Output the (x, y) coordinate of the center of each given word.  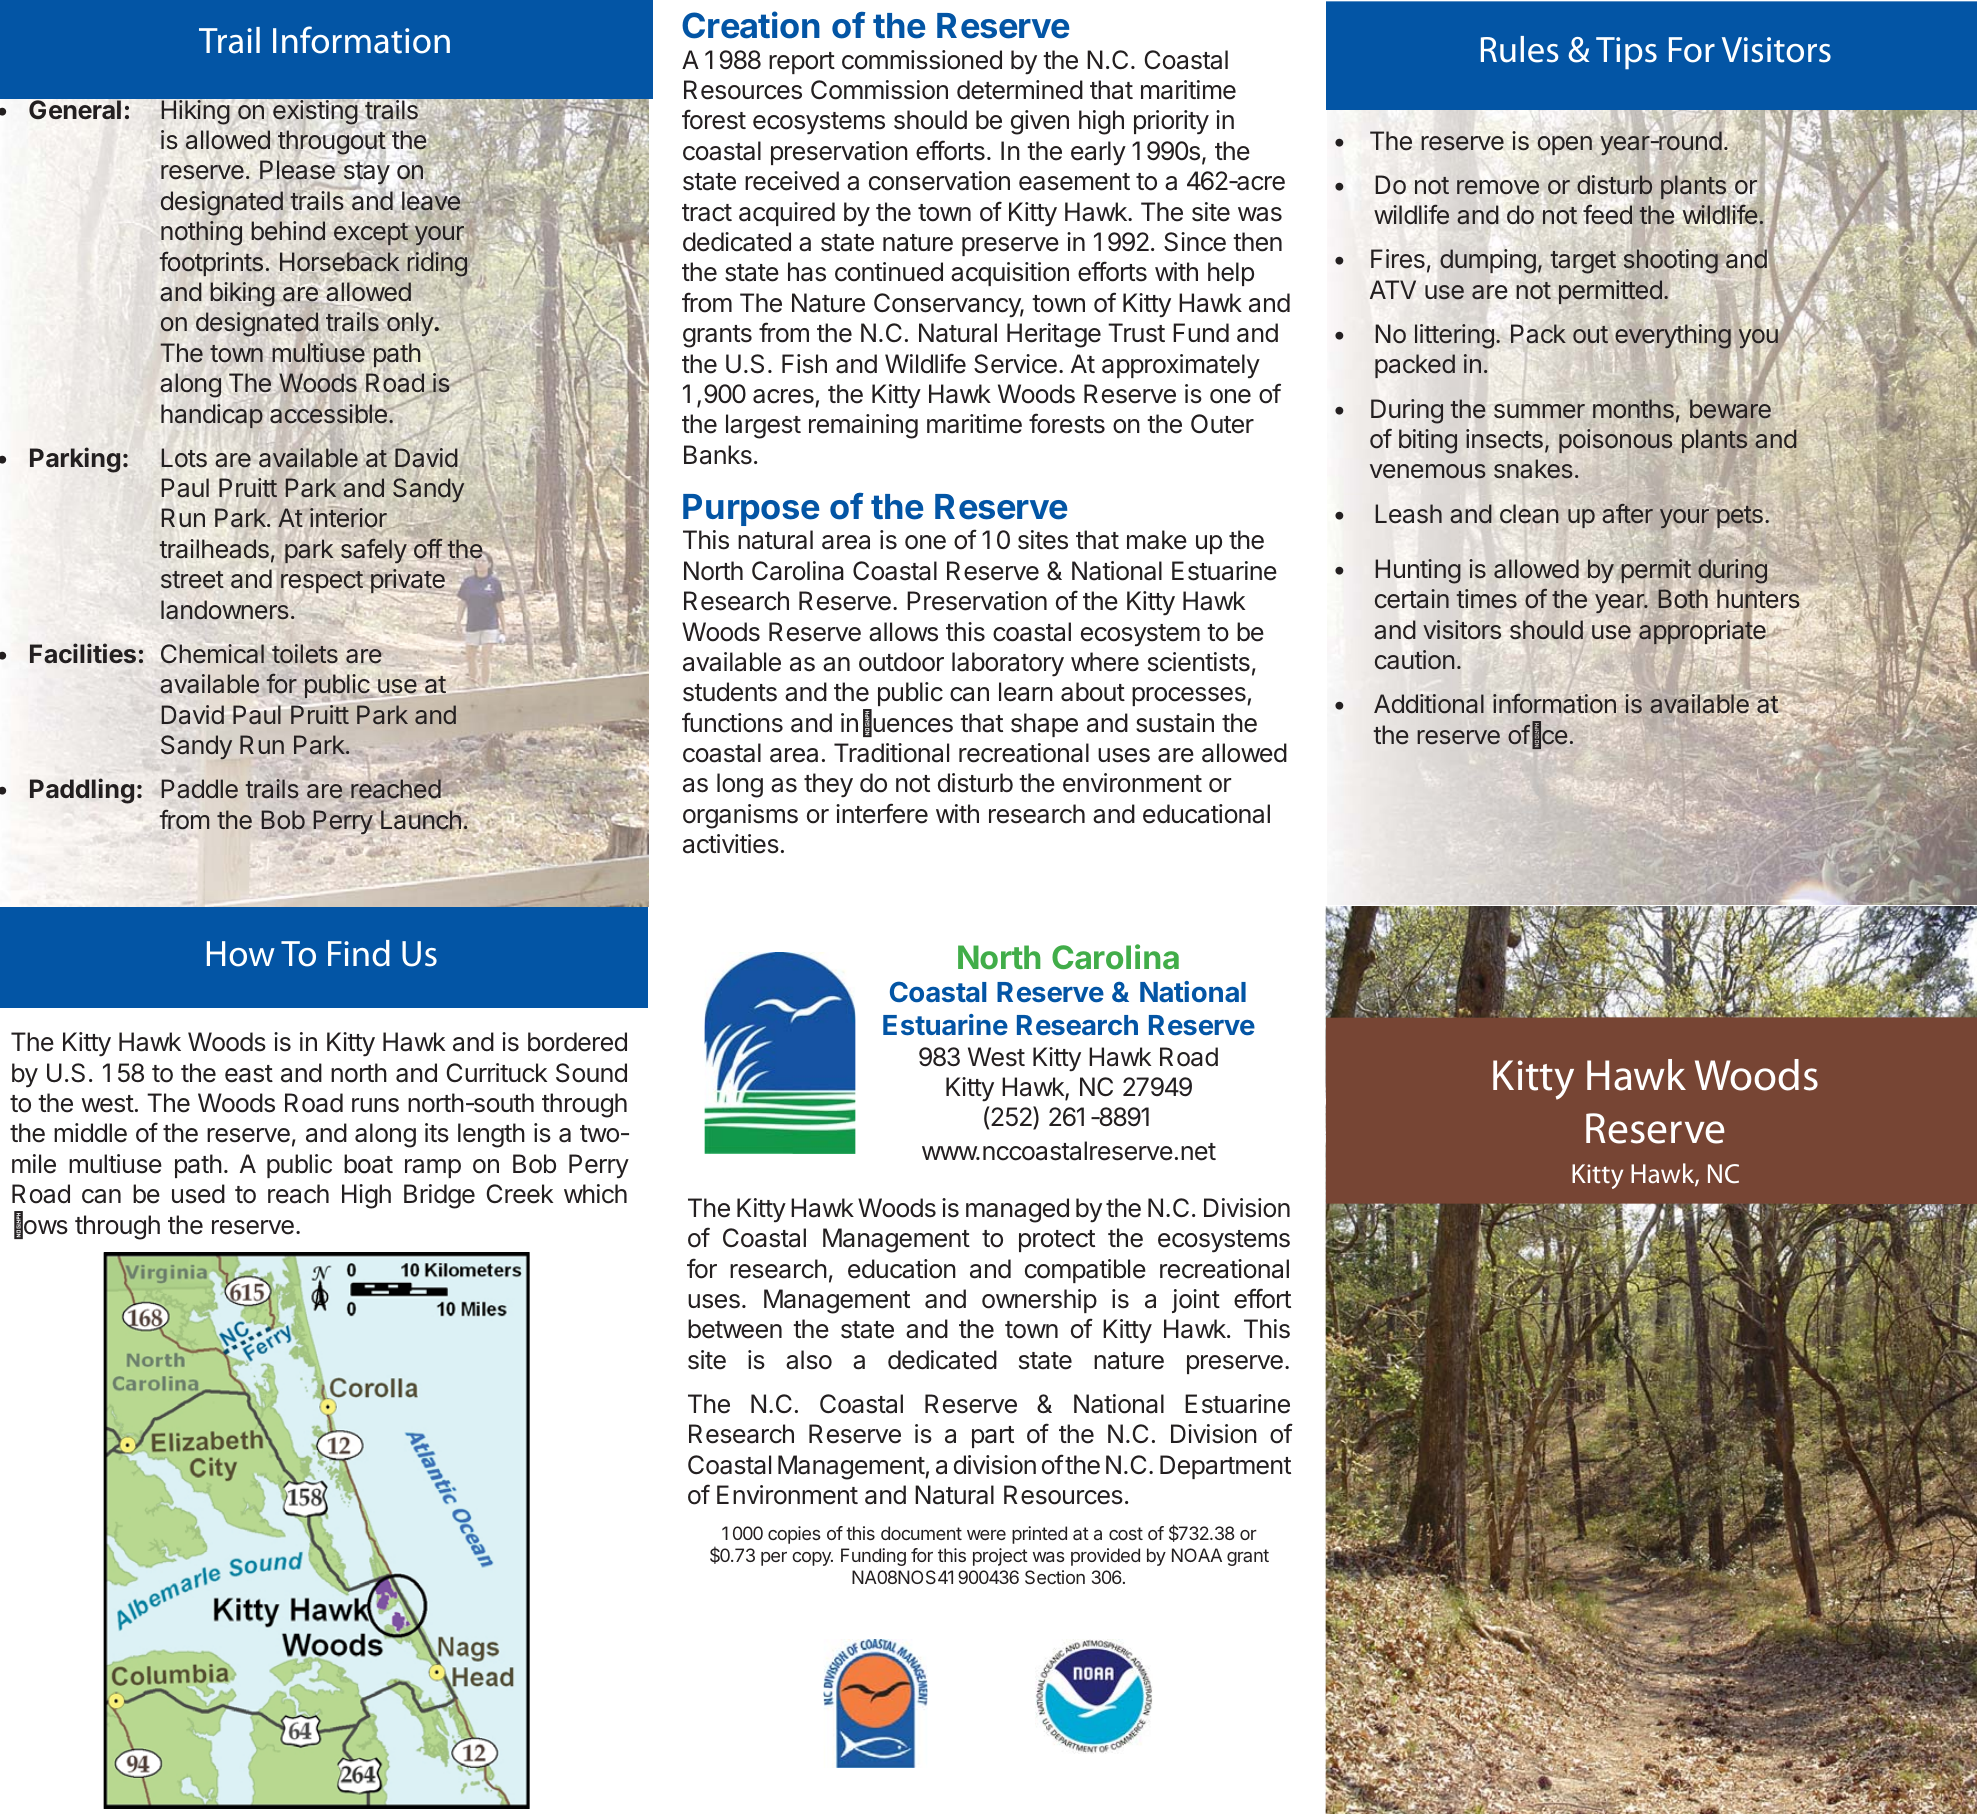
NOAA (1197, 1555)
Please (297, 170)
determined (1020, 90)
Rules (1519, 49)
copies (794, 1535)
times (1487, 599)
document (921, 1533)
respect (322, 582)
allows (903, 632)
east (249, 1074)
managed (1017, 1210)
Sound (591, 1073)
